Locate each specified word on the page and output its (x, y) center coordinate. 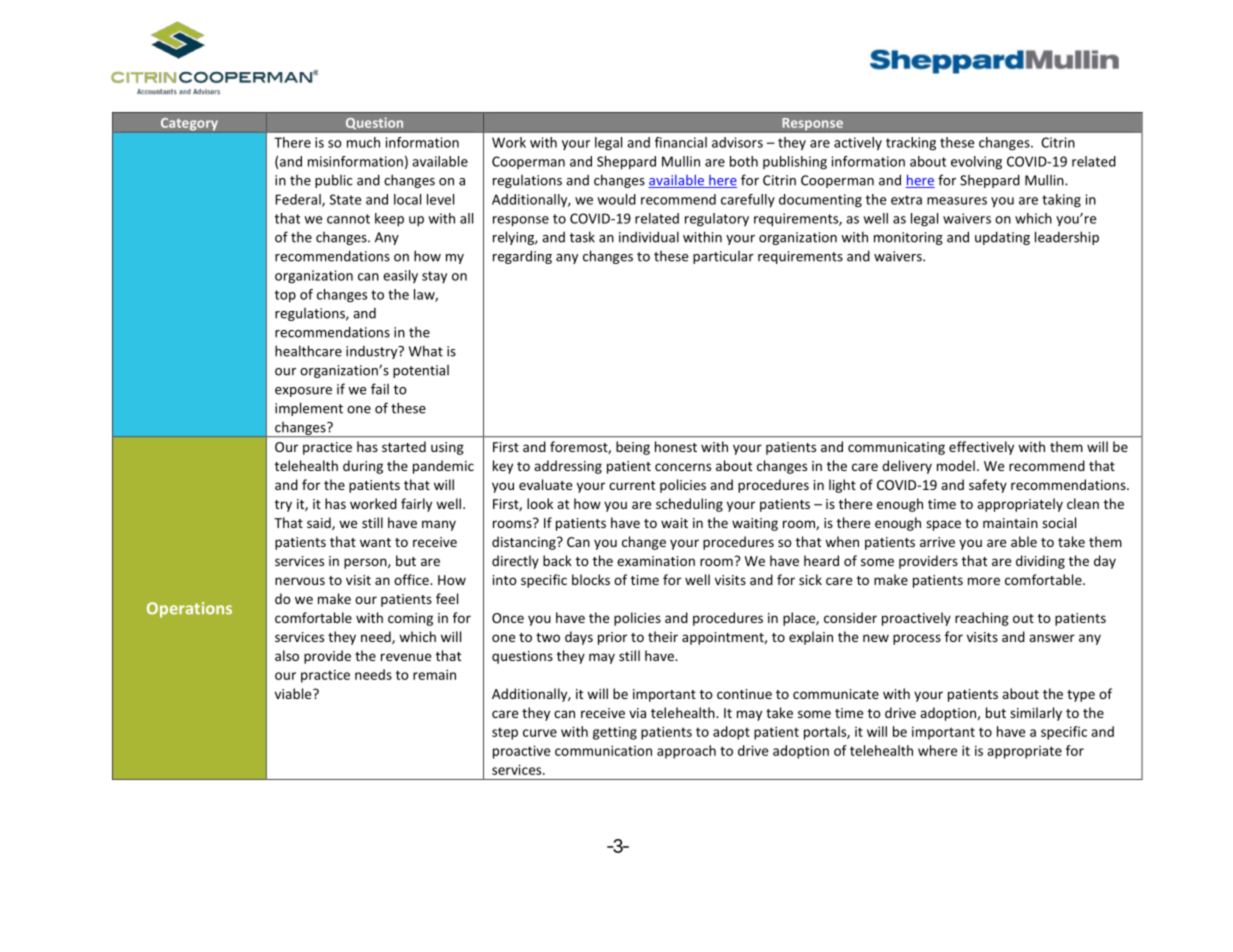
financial (681, 142)
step (505, 733)
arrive (937, 542)
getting (615, 733)
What (426, 351)
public (333, 181)
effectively (981, 448)
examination (656, 561)
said (320, 523)
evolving (976, 163)
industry (373, 352)
